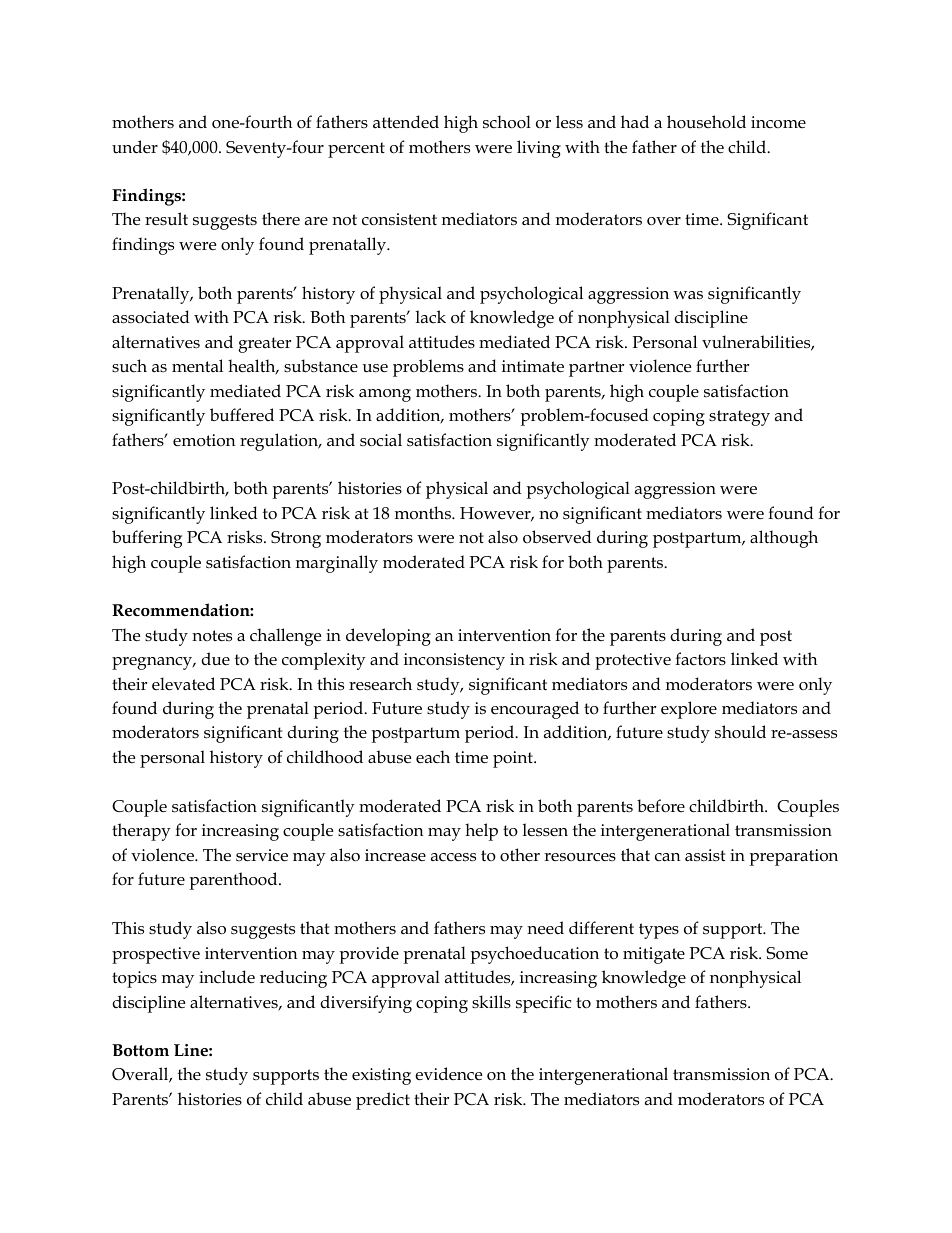 This page has width=952, height=1233. I want to click on Bottom, so click(140, 1050).
